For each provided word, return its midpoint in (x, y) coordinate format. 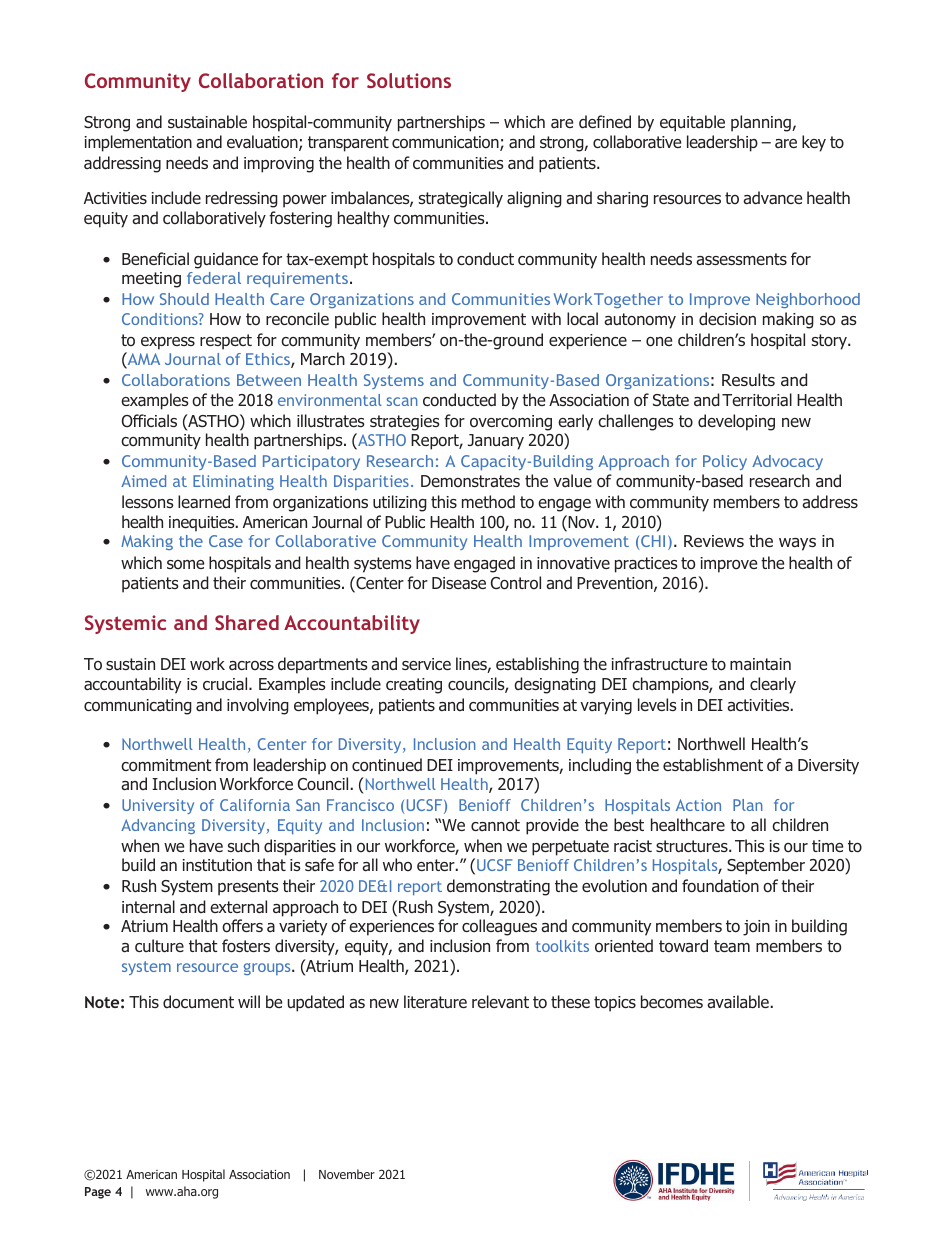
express (168, 343)
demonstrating (498, 887)
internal (148, 907)
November (347, 1174)
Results (748, 379)
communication (446, 143)
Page (98, 1193)
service (426, 664)
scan (402, 401)
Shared (247, 622)
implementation (138, 143)
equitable (692, 123)
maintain (760, 664)
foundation (720, 886)
